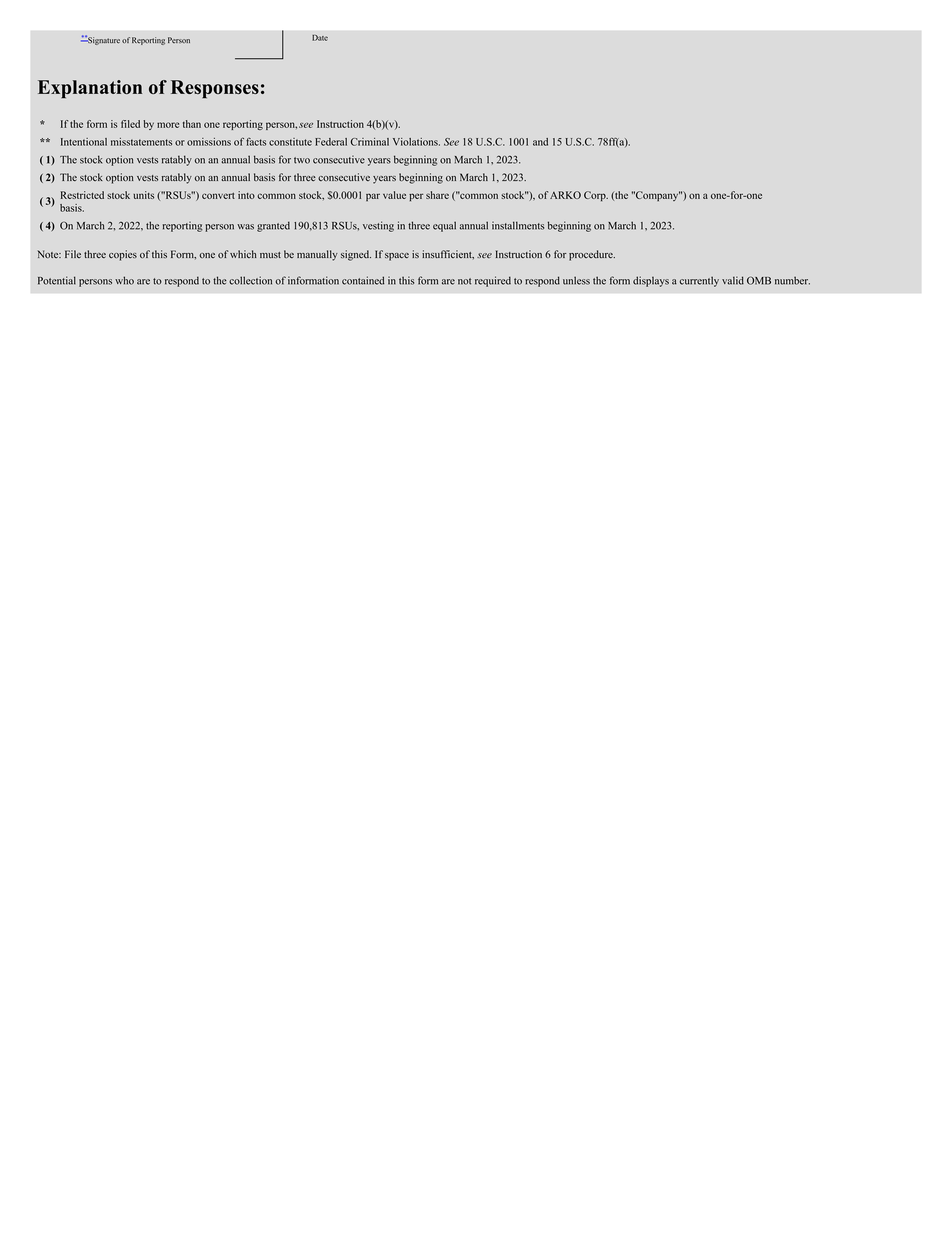 The width and height of the document is (952, 1233). I want to click on Date, so click(320, 38).
